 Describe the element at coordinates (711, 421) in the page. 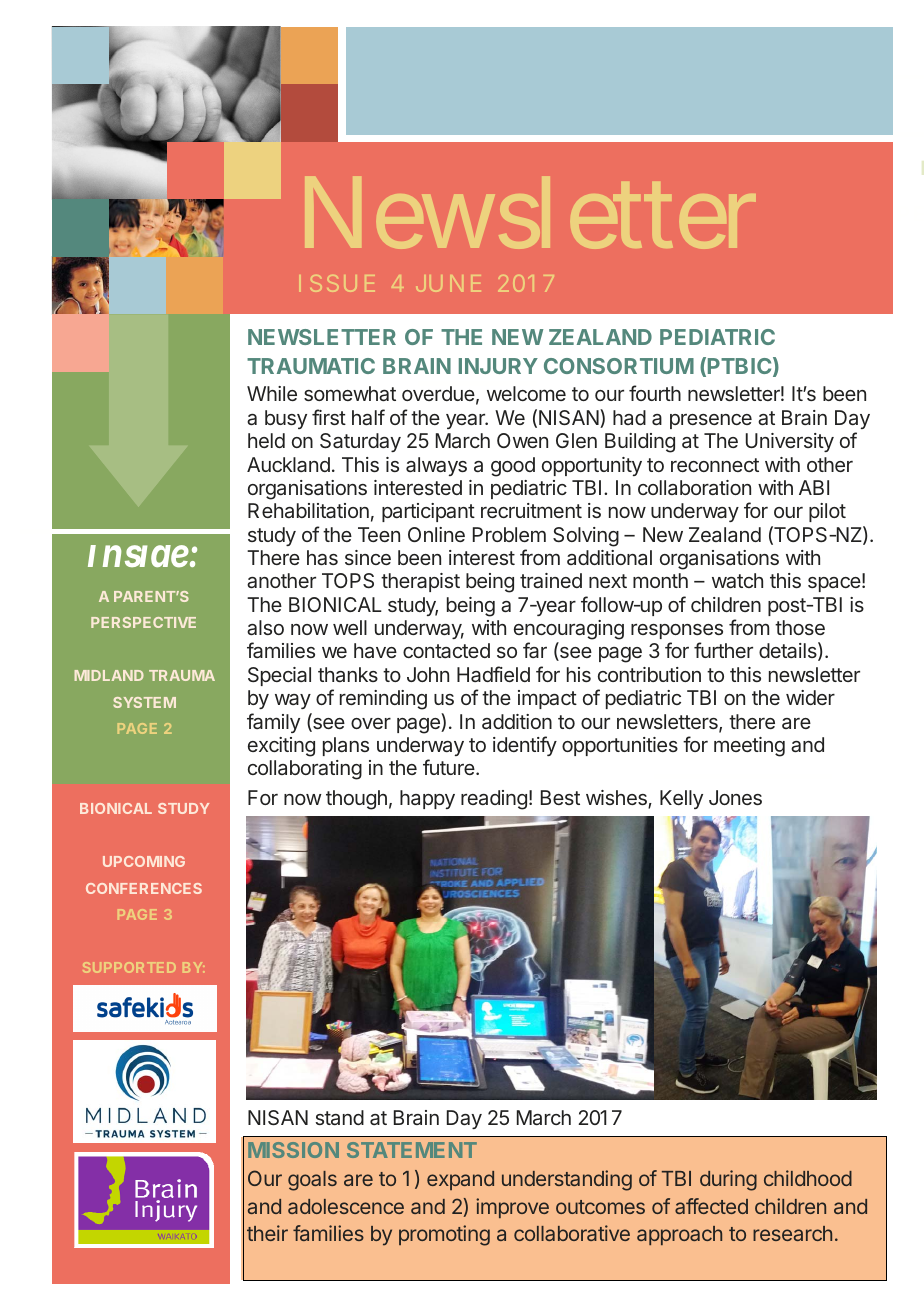

I see `presence` at that location.
